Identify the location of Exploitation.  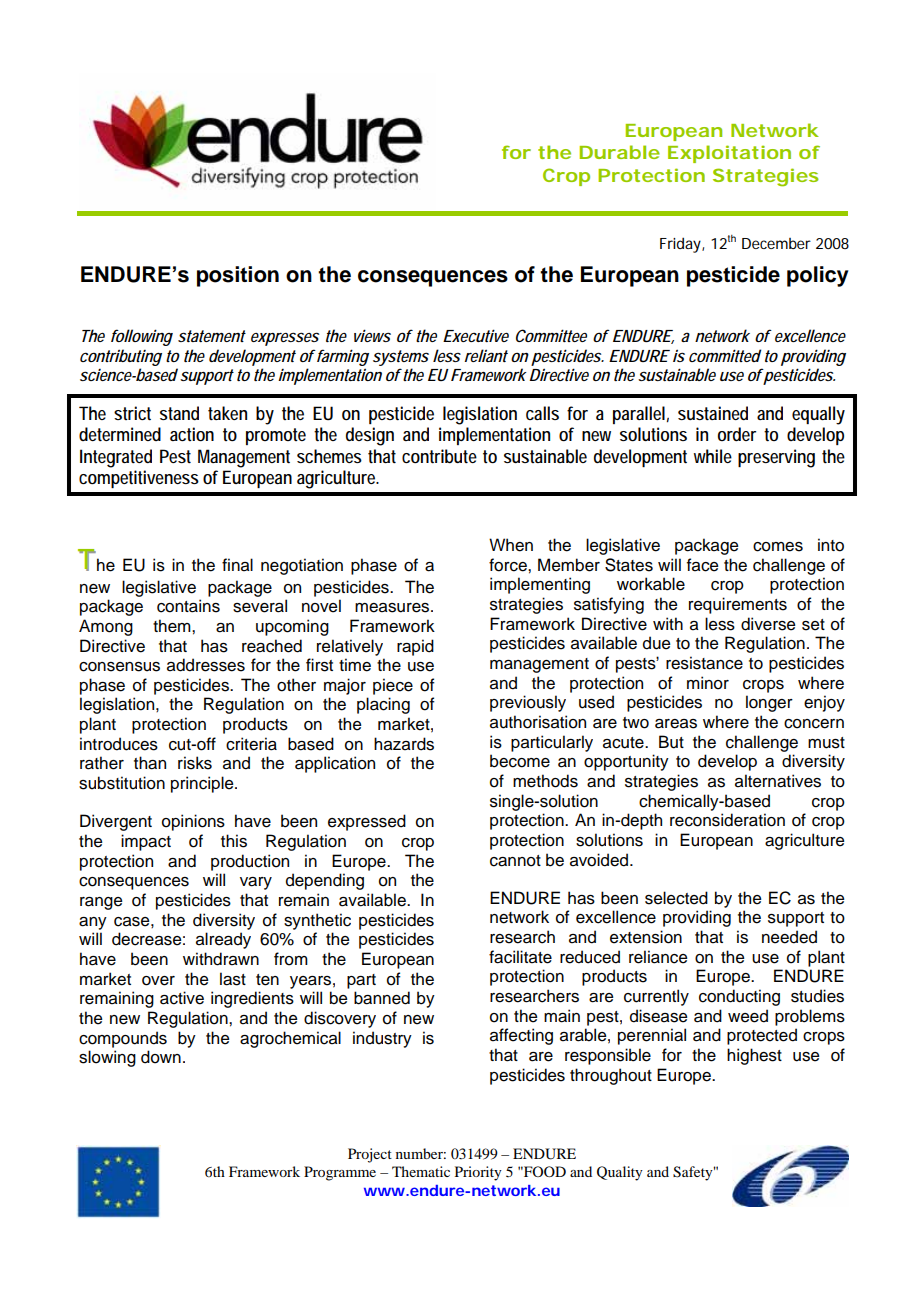
(729, 154).
